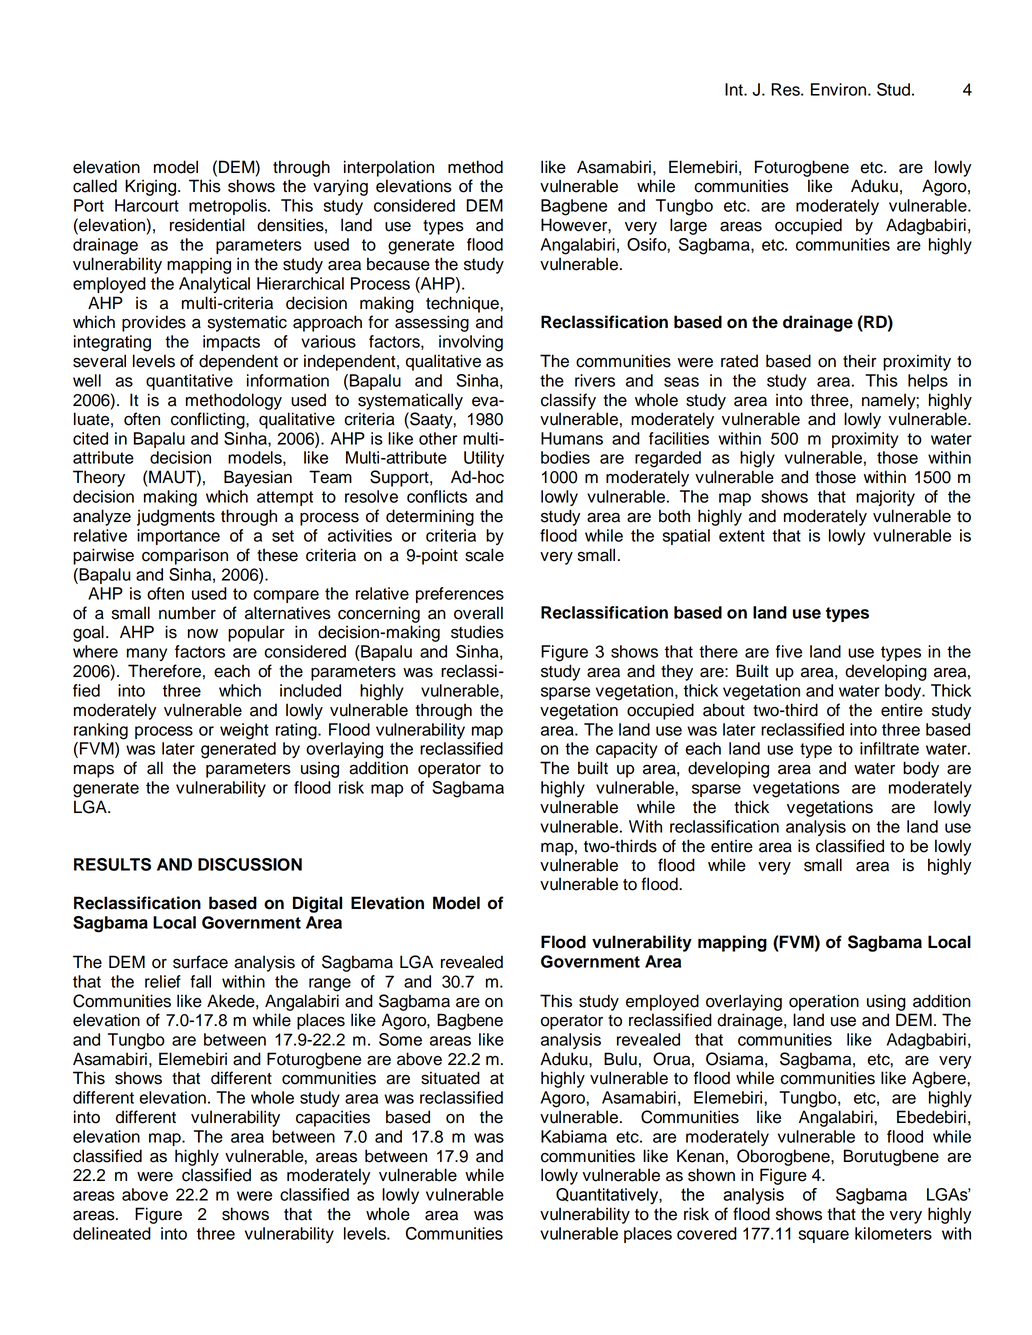 The height and width of the image is (1335, 1032). What do you see at coordinates (627, 750) in the image?
I see `capacity` at bounding box center [627, 750].
